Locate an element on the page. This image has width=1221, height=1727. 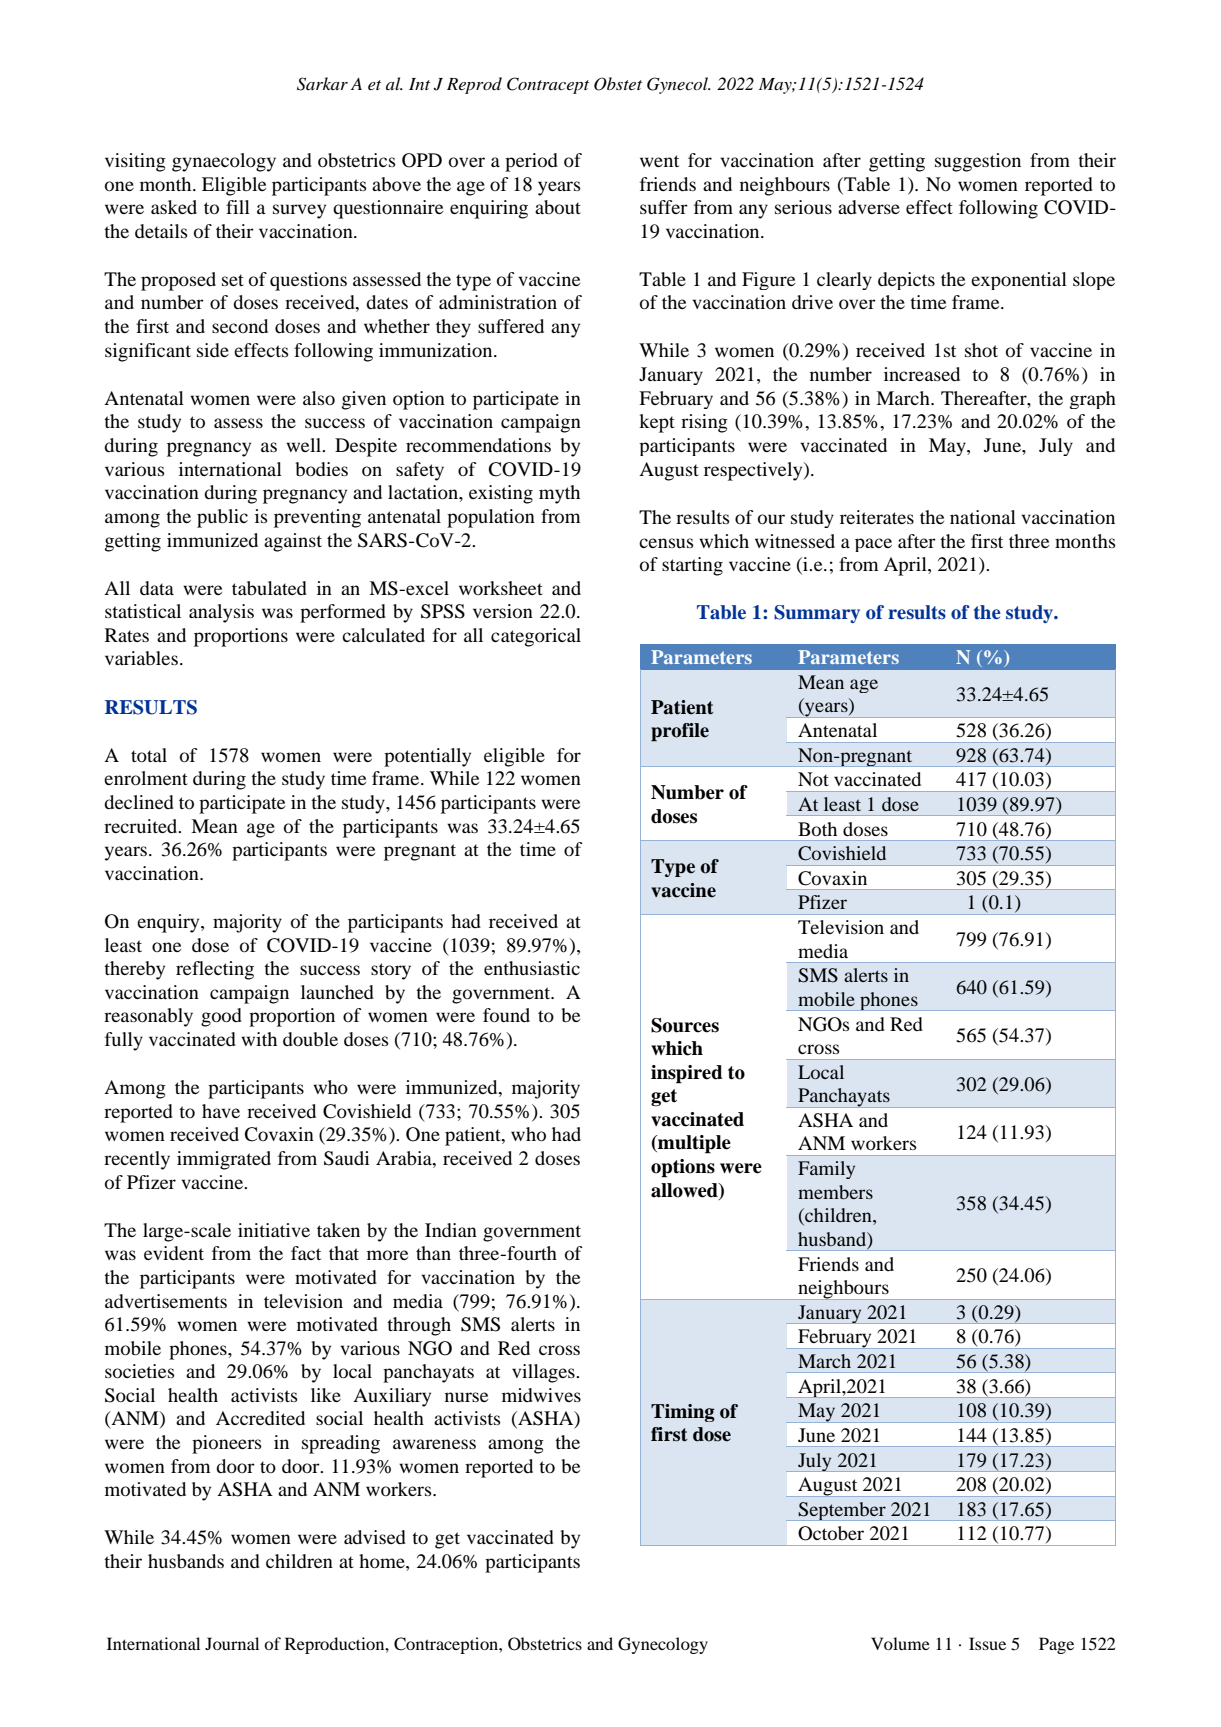
categorical is located at coordinates (536, 637).
